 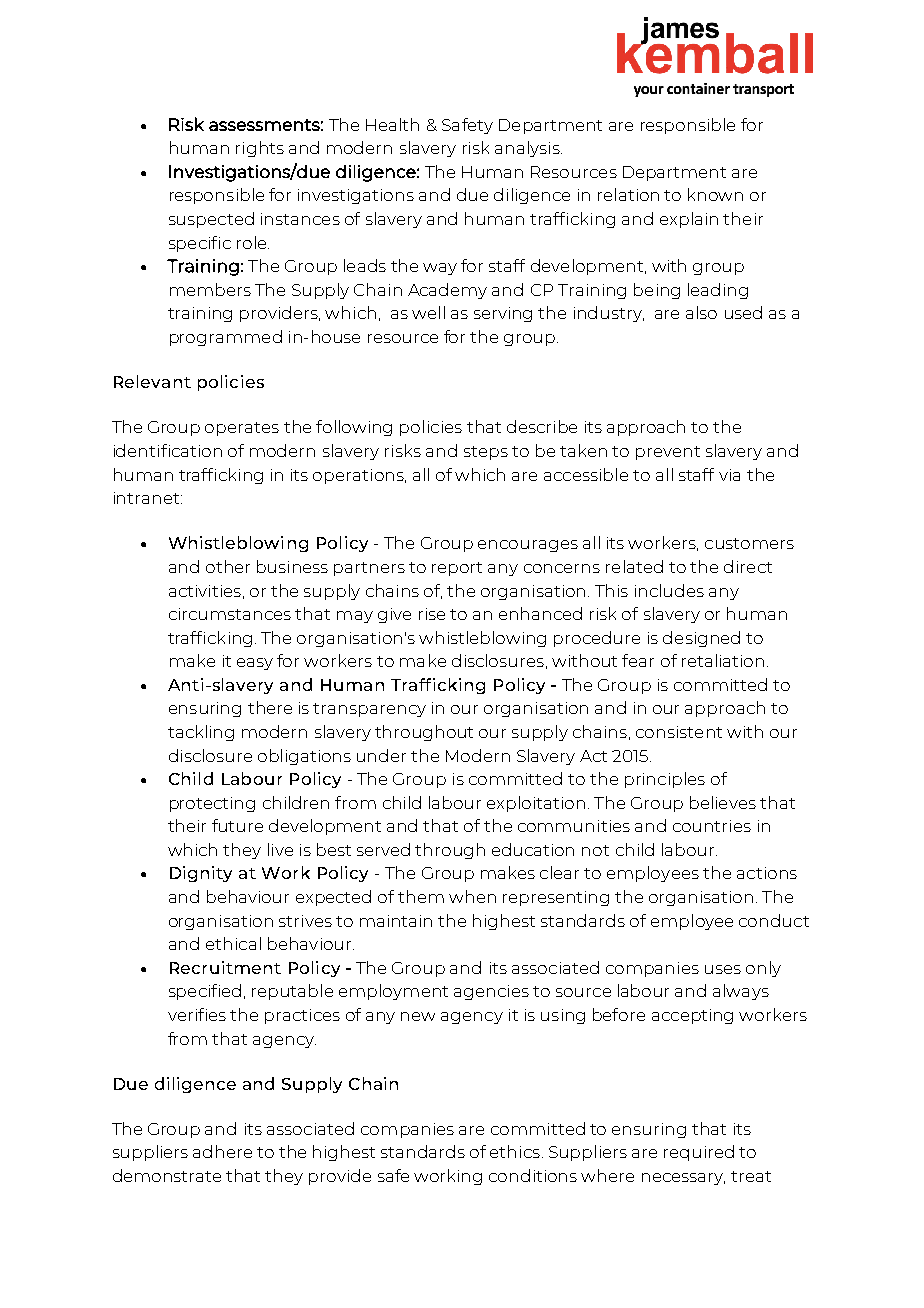 I want to click on known, so click(x=715, y=194).
